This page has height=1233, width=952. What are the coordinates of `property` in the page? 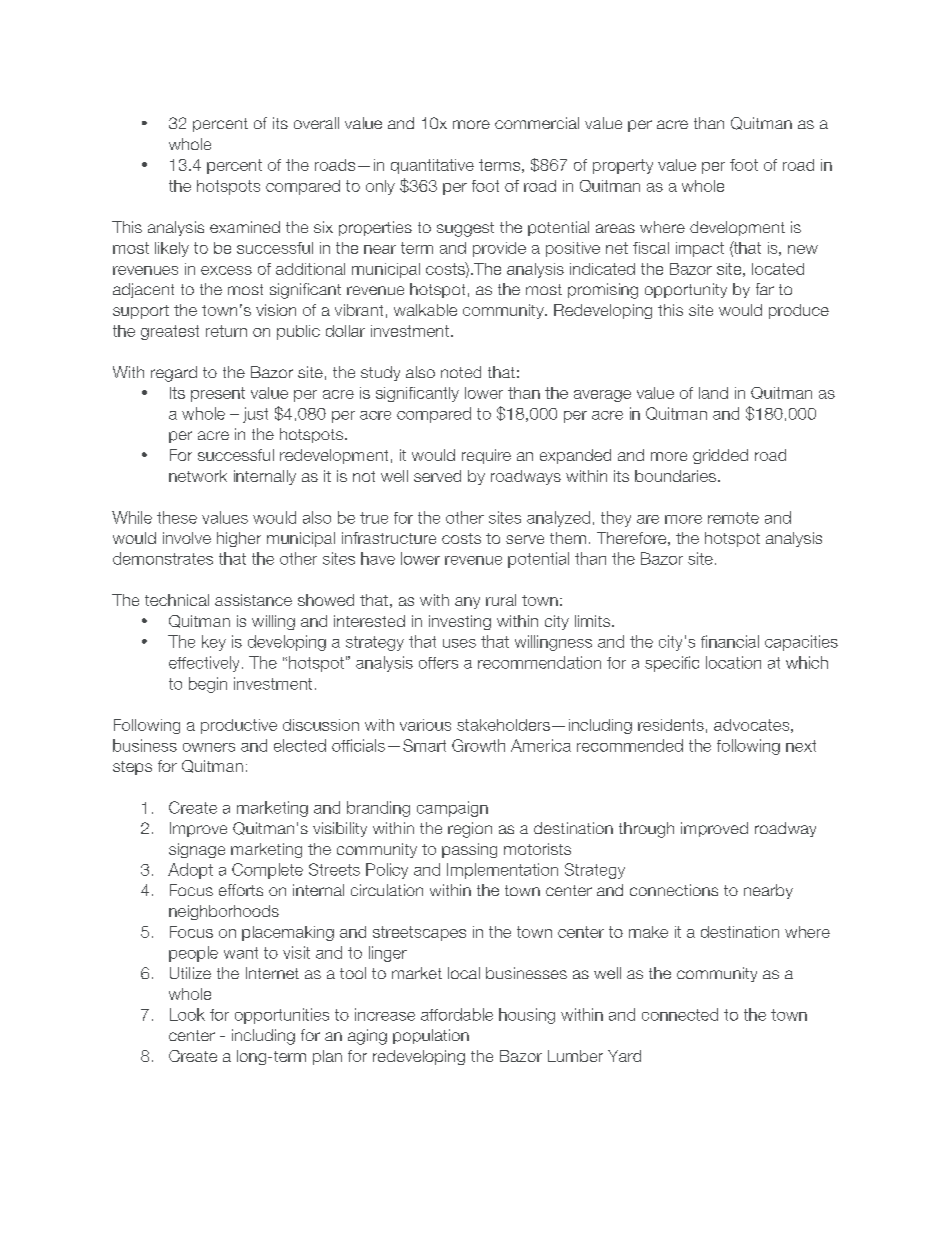 It's located at (623, 166).
